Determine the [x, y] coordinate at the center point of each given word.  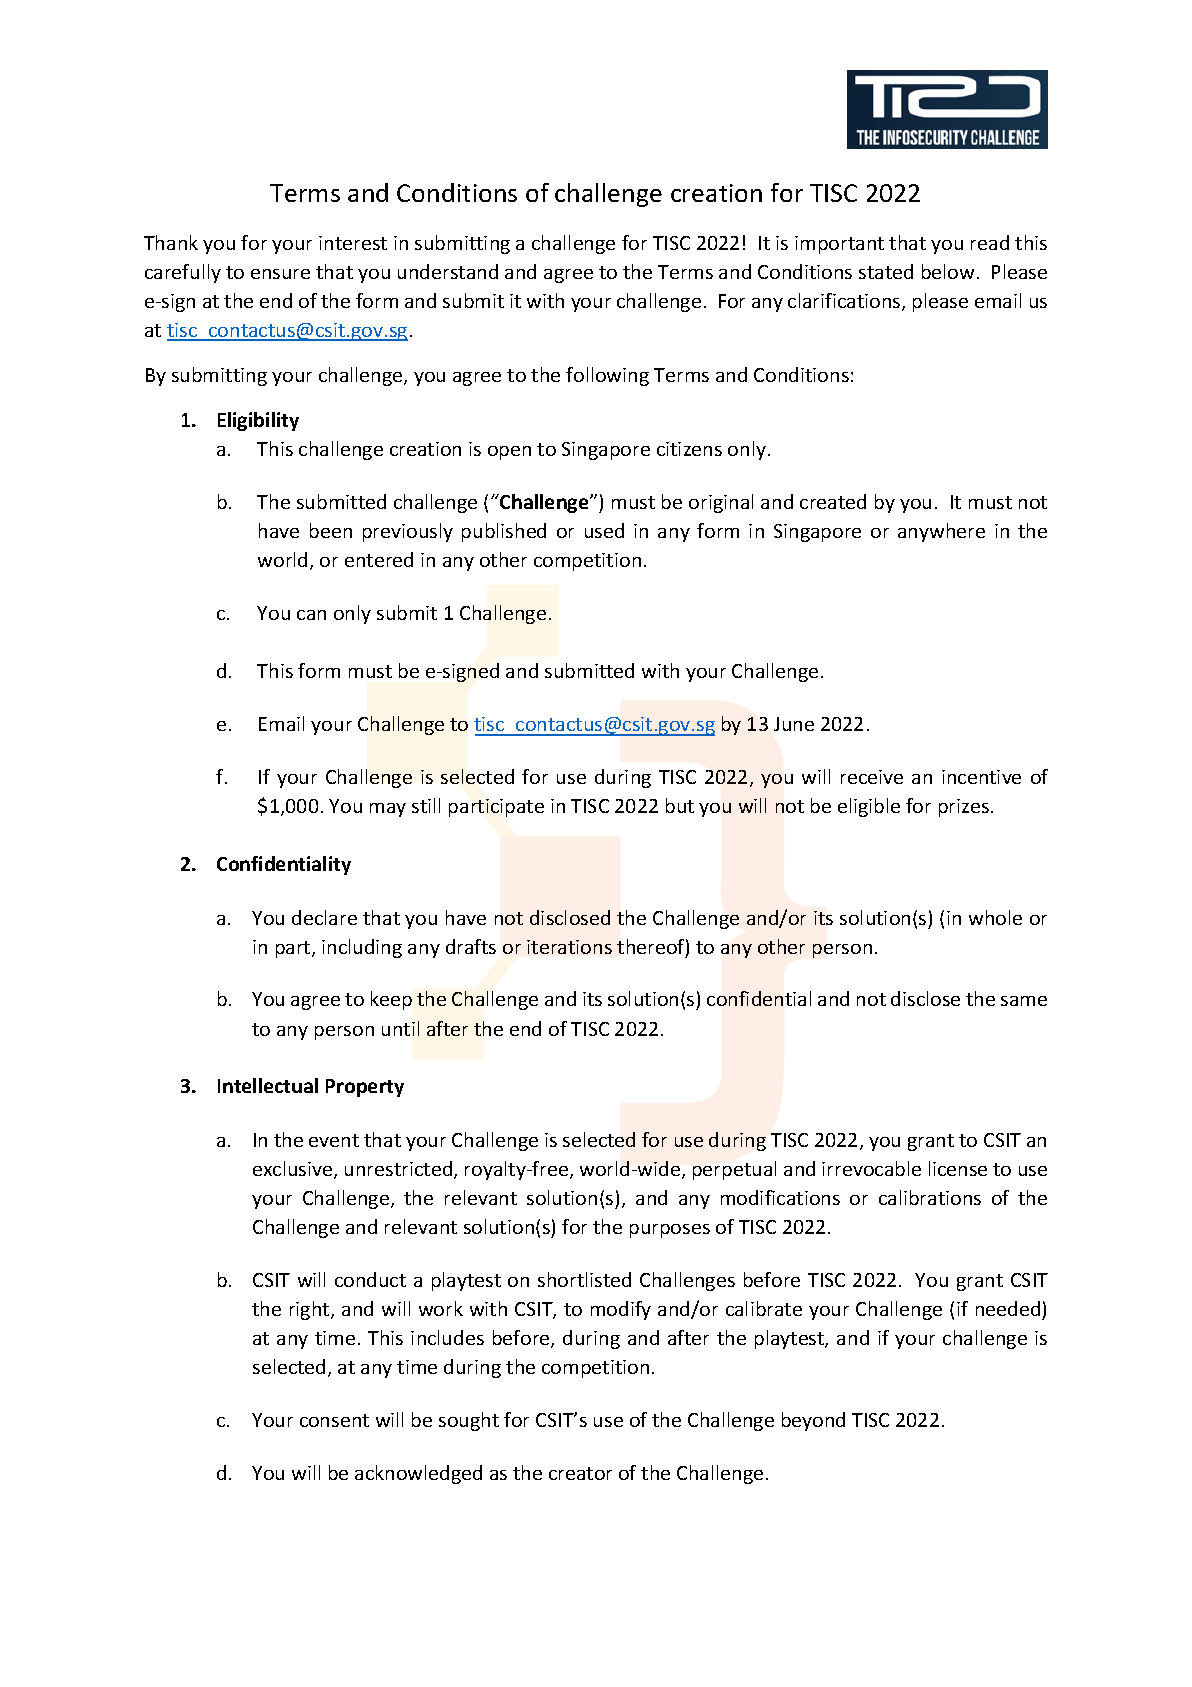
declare [324, 917]
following [607, 376]
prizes [964, 808]
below [948, 271]
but [680, 805]
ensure [280, 274]
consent [334, 1420]
